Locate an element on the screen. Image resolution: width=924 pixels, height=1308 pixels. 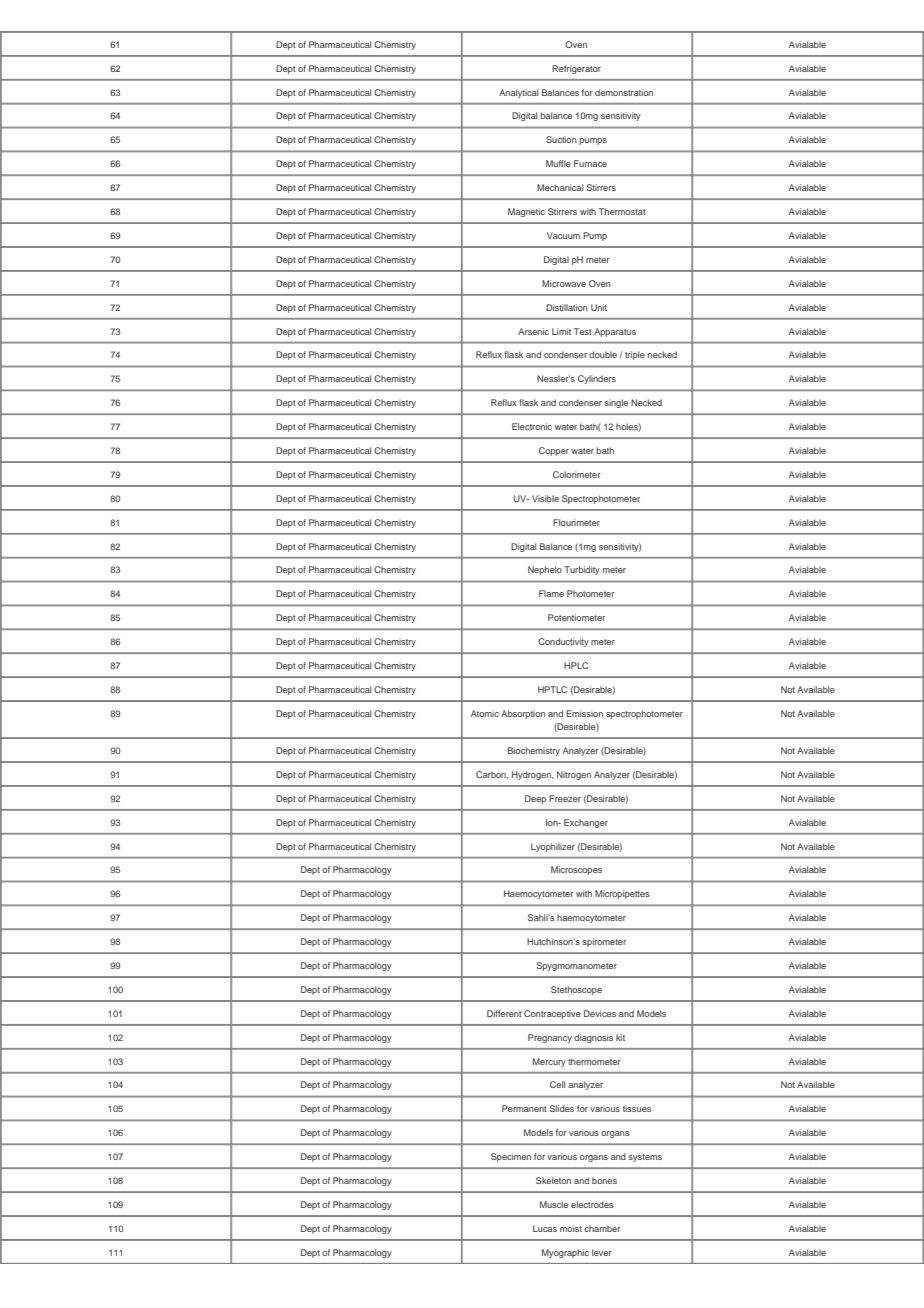
Analytical is located at coordinates (518, 93).
